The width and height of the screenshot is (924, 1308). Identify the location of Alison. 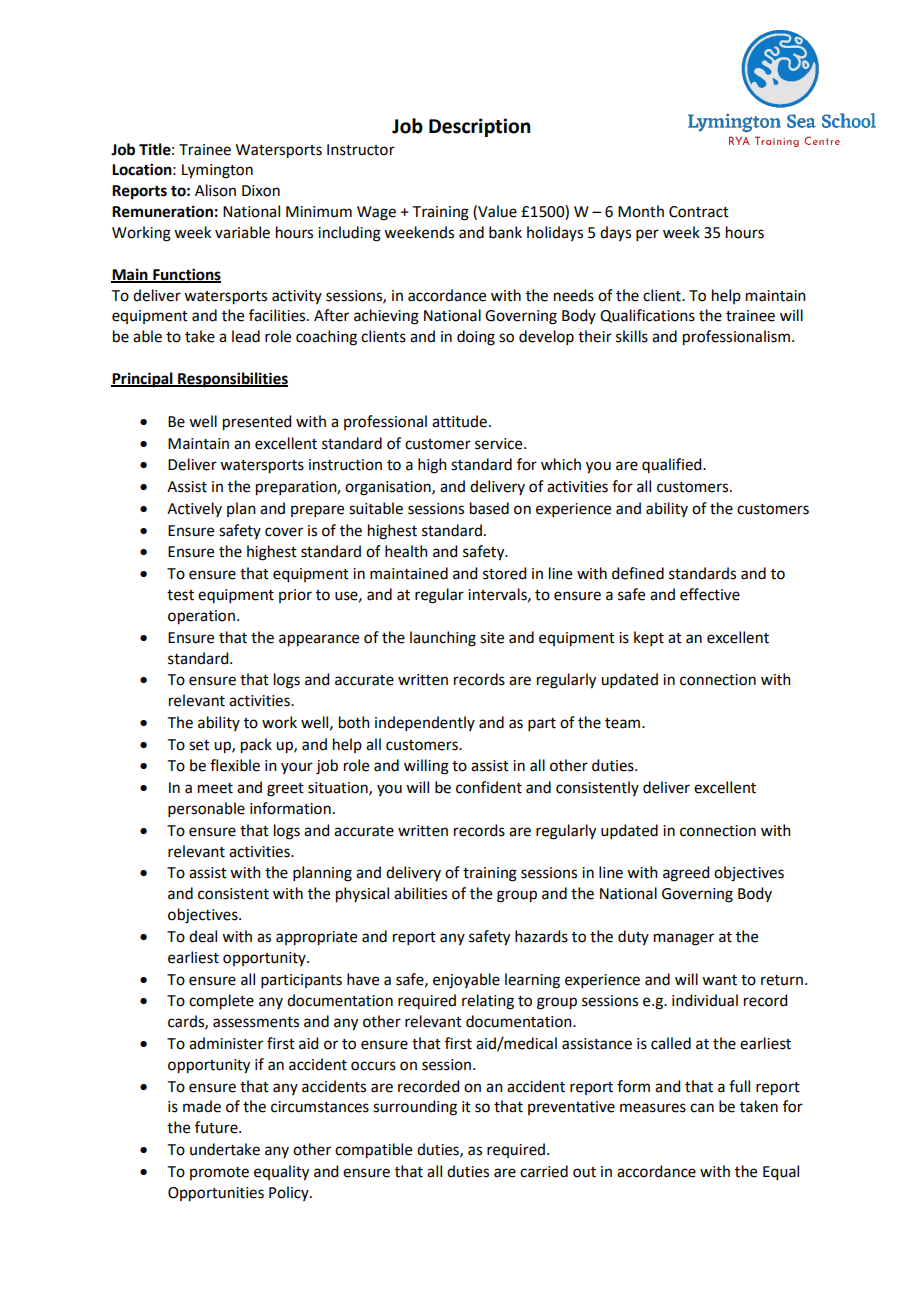
(215, 190).
